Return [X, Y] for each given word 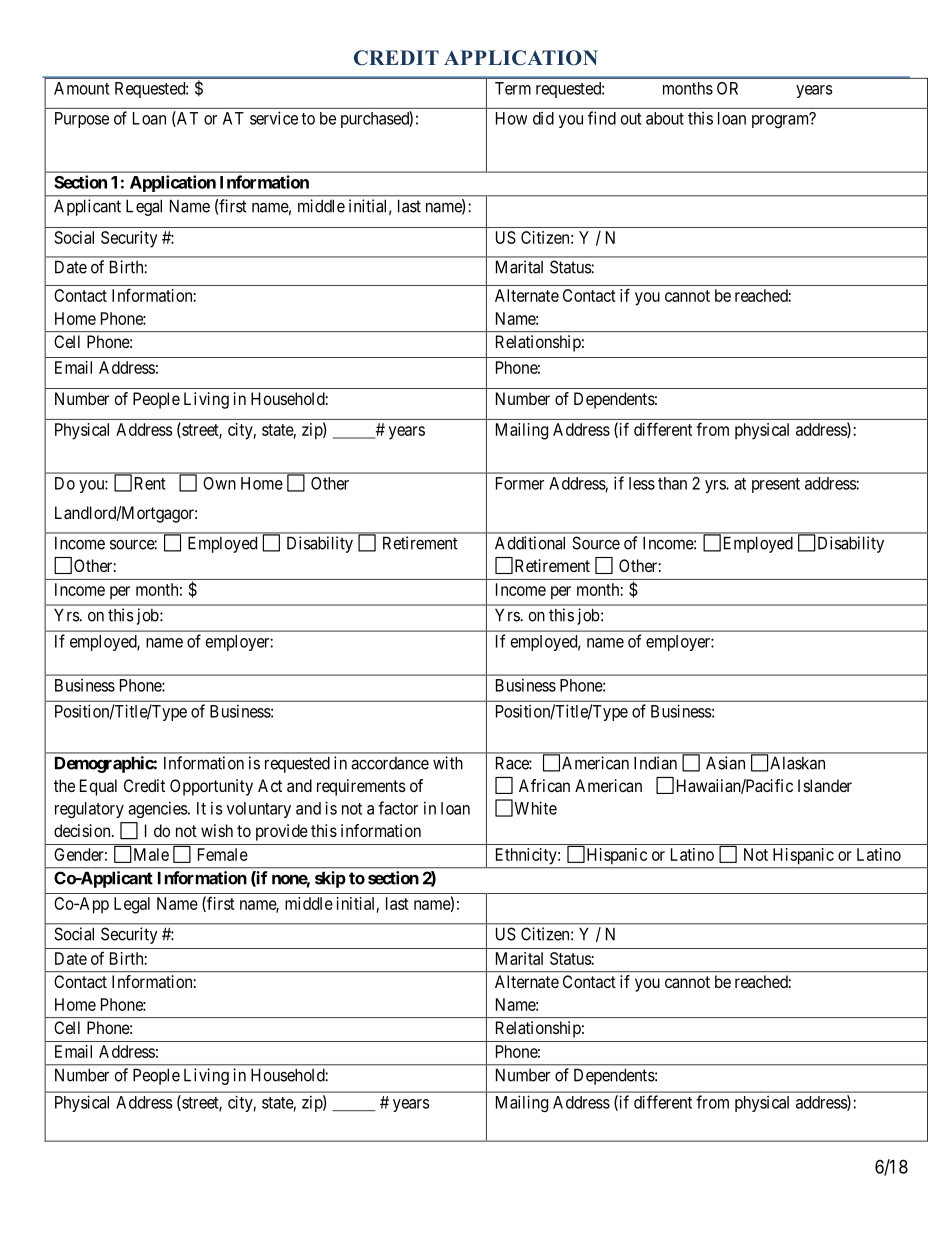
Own [219, 483]
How [511, 118]
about [665, 118]
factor [398, 808]
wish [217, 830]
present [776, 485]
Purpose [82, 120]
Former [520, 483]
